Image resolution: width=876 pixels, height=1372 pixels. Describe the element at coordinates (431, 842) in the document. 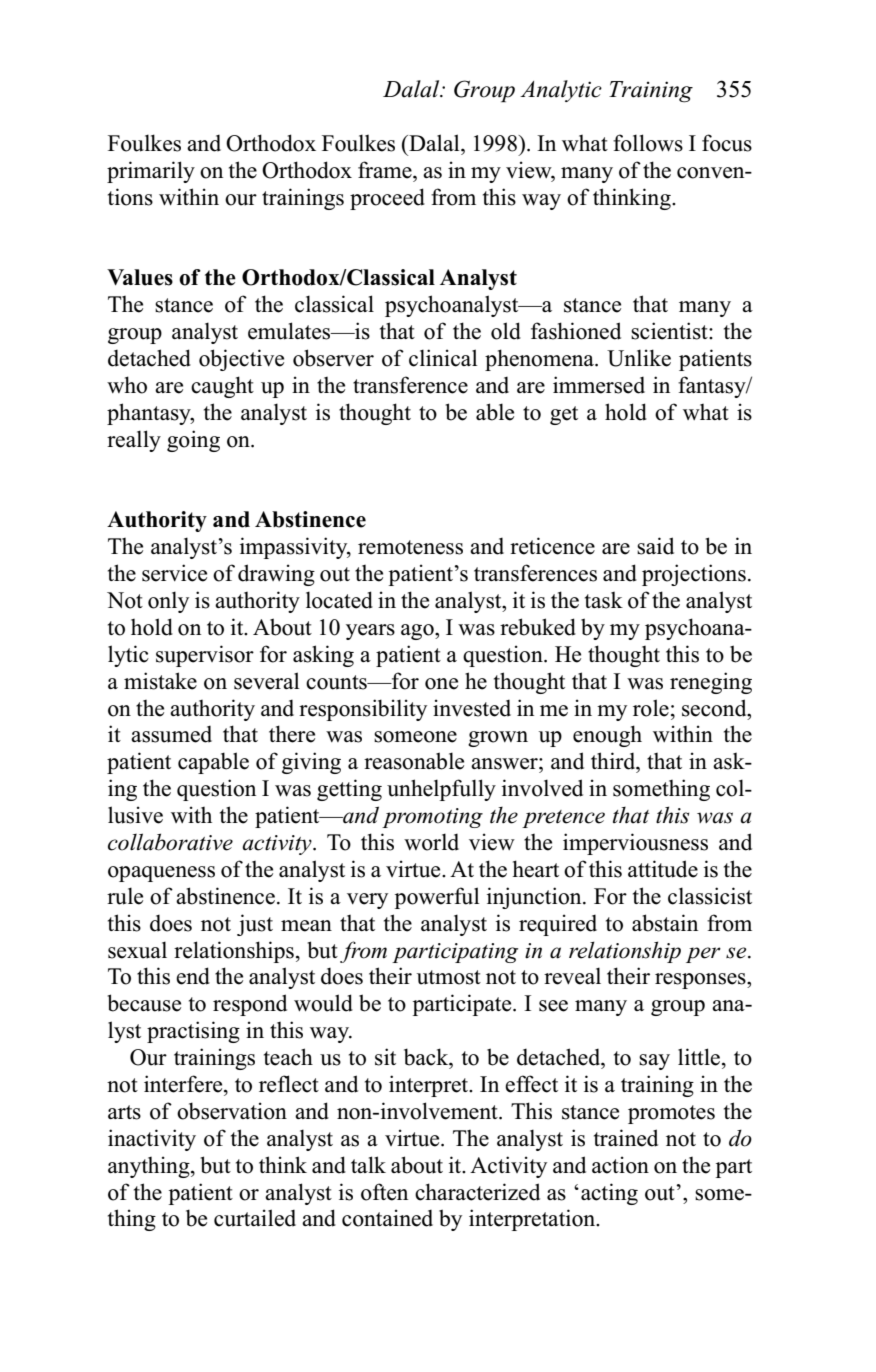

I see `world` at that location.
